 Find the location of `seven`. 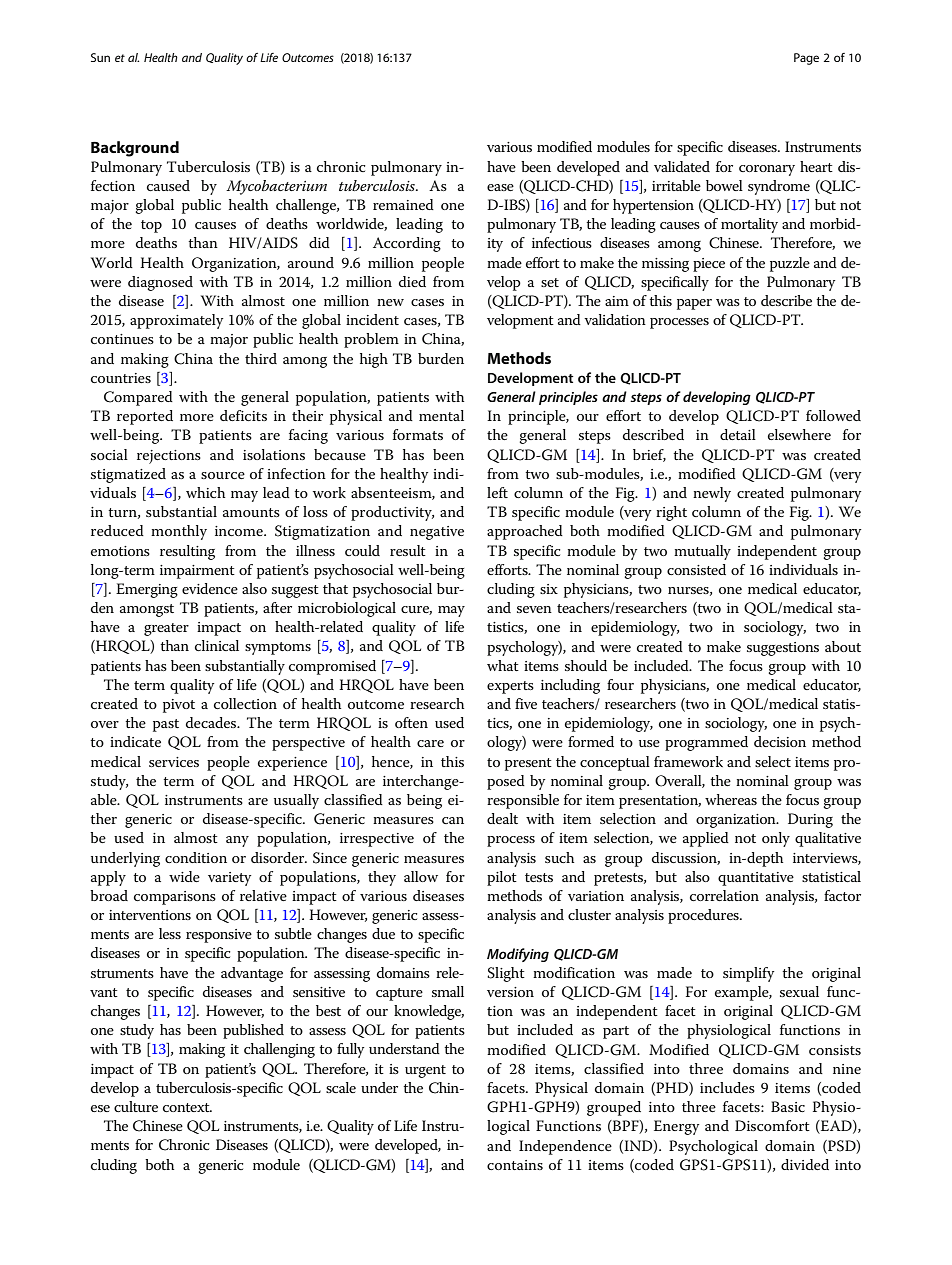

seven is located at coordinates (534, 609).
